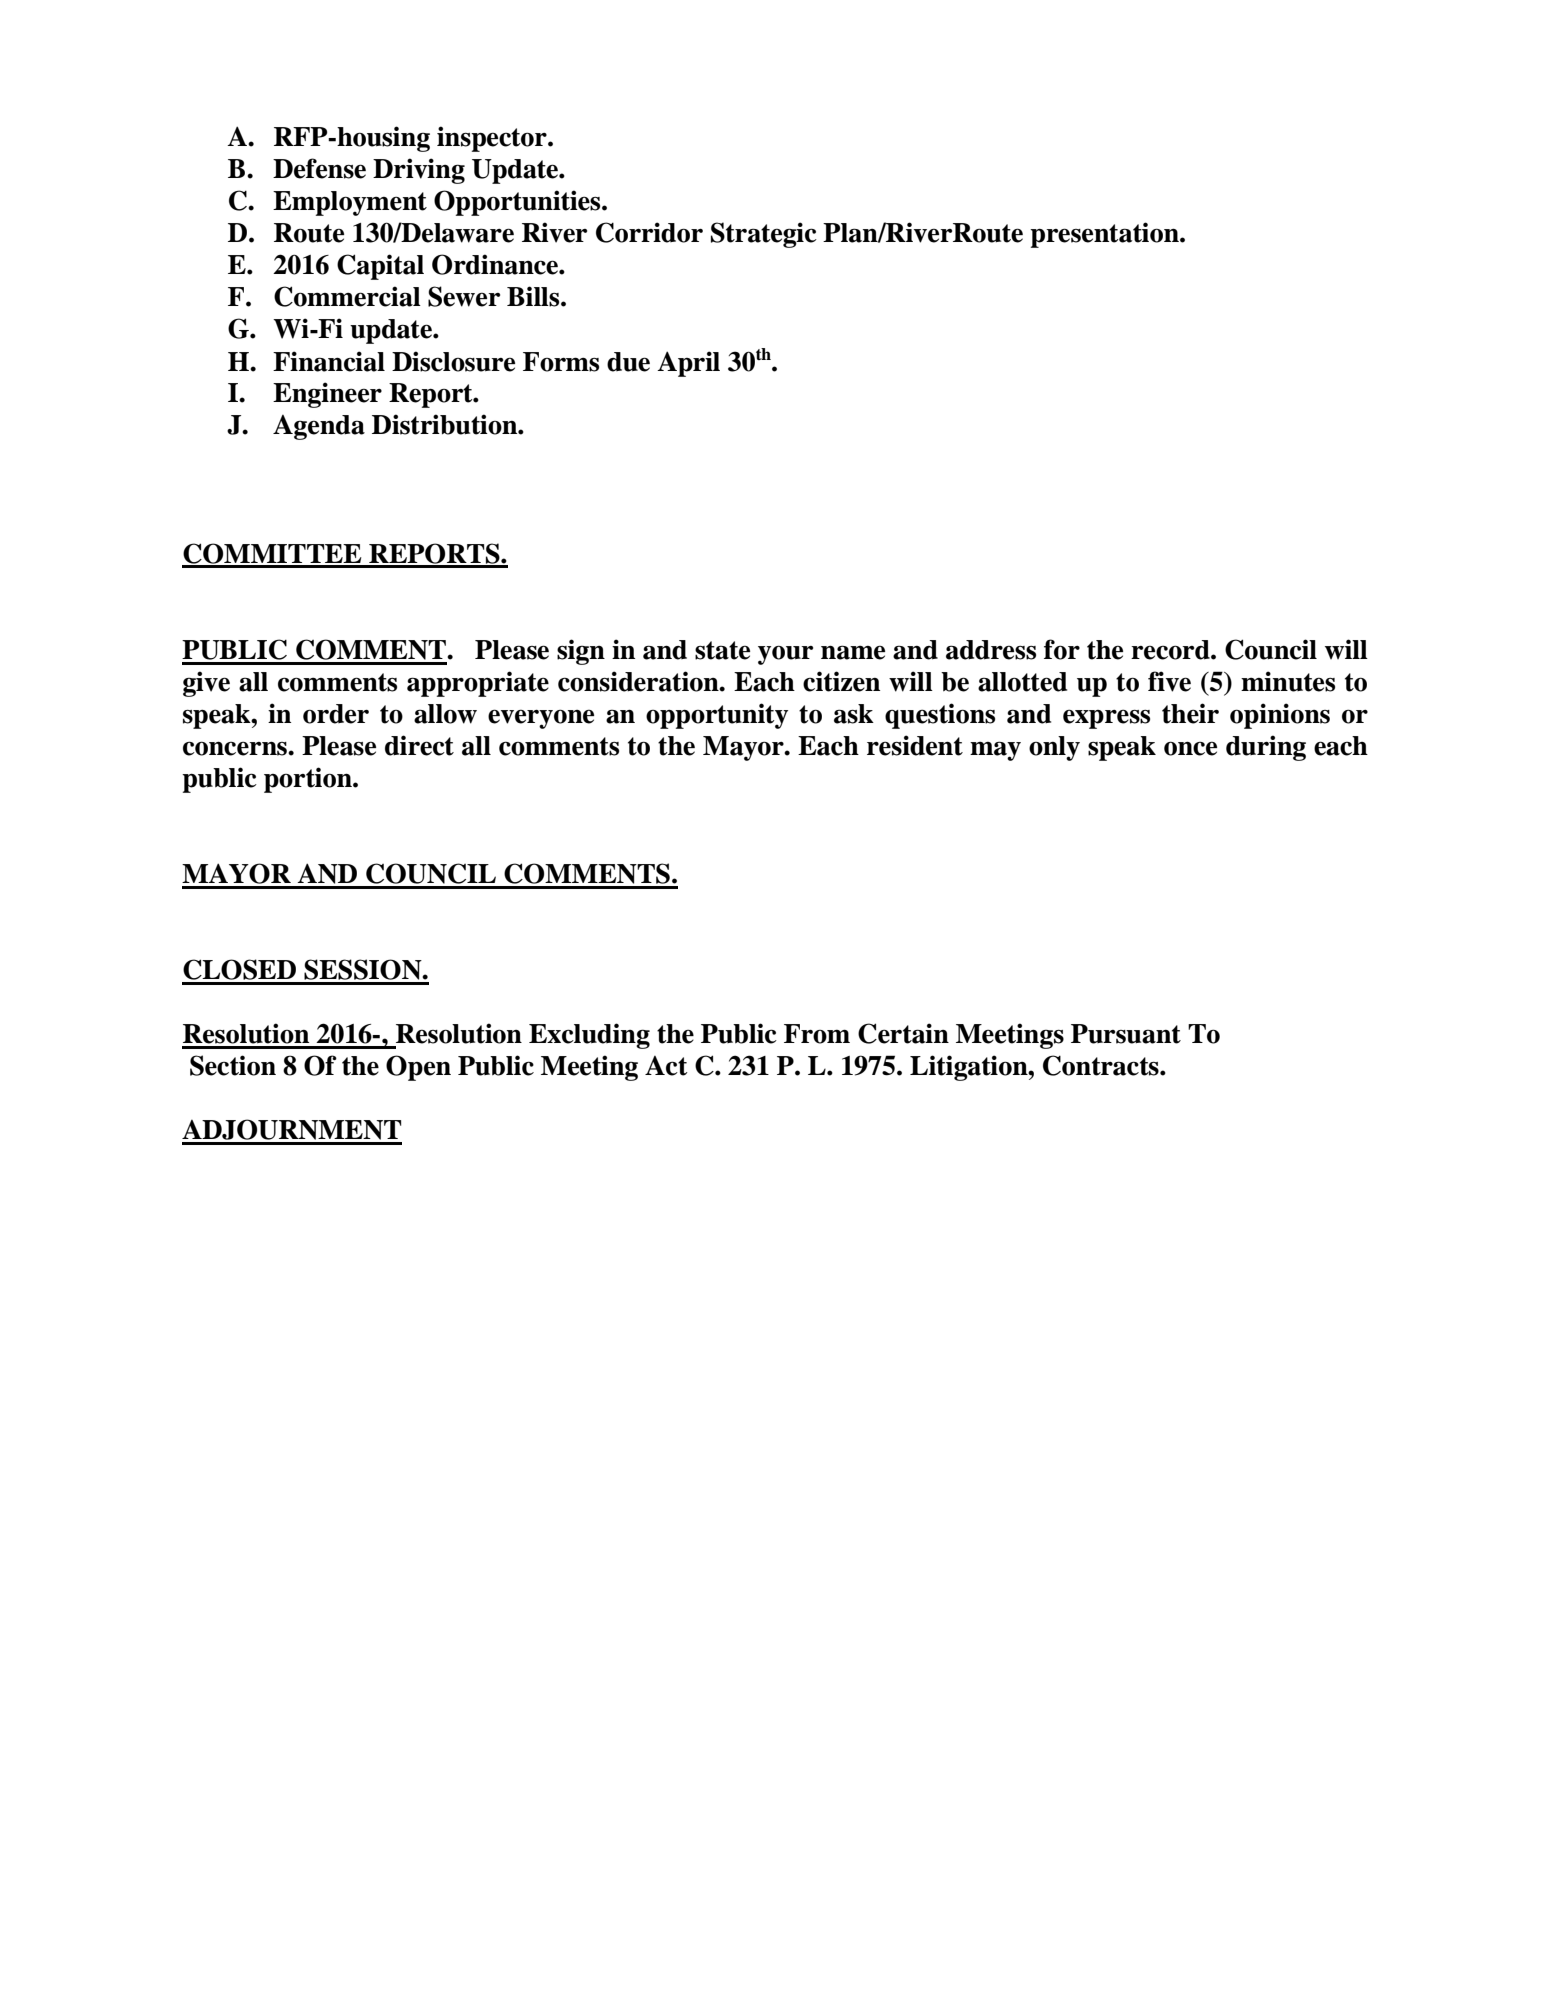 This document has width=1550, height=2006. What do you see at coordinates (1169, 681) in the document?
I see `five` at bounding box center [1169, 681].
